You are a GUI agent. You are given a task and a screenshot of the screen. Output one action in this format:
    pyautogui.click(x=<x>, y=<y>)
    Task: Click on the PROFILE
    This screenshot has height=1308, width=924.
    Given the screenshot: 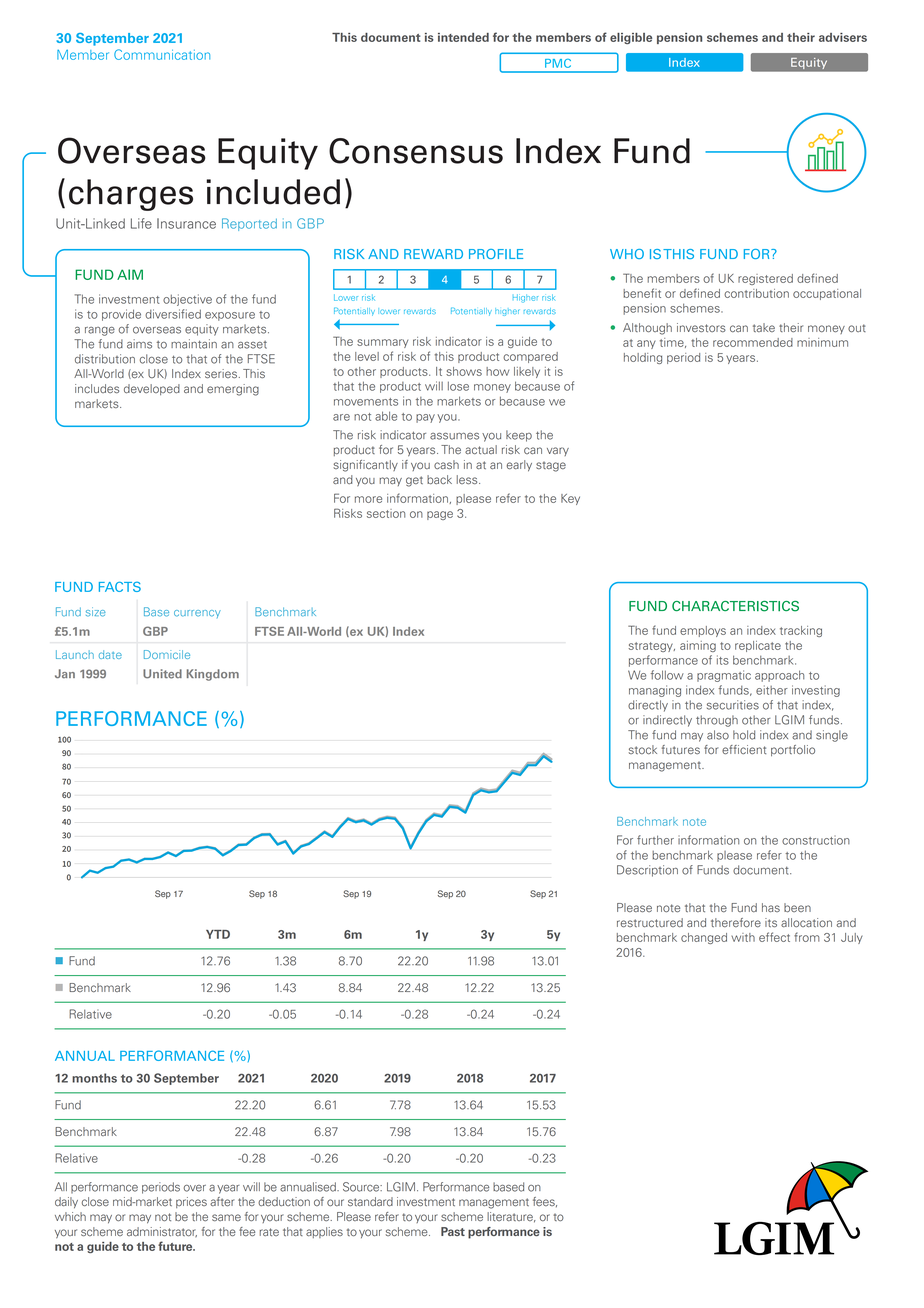 What is the action you would take?
    pyautogui.click(x=496, y=254)
